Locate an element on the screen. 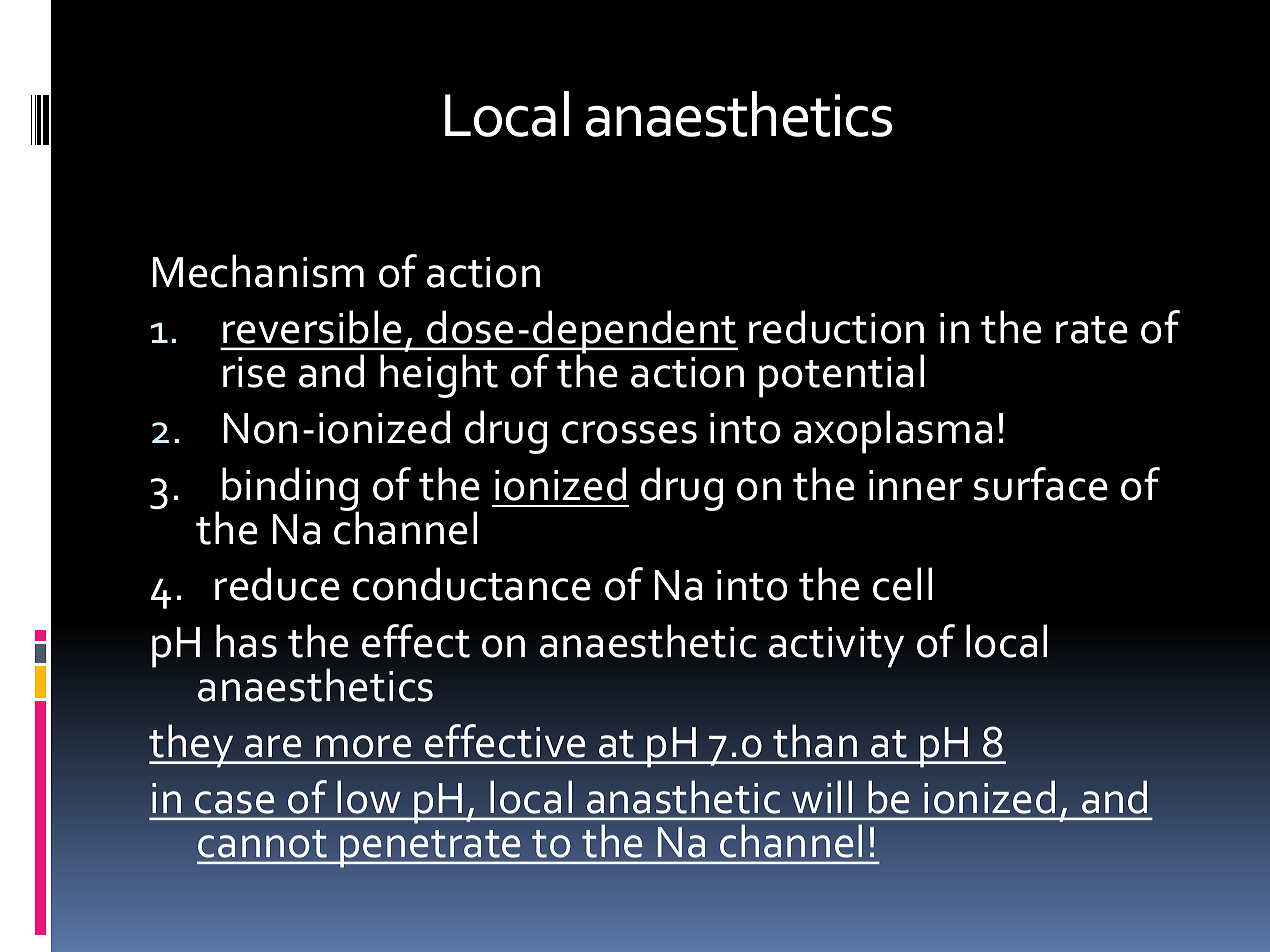 The width and height of the screenshot is (1270, 952). Mechanism is located at coordinates (258, 271).
